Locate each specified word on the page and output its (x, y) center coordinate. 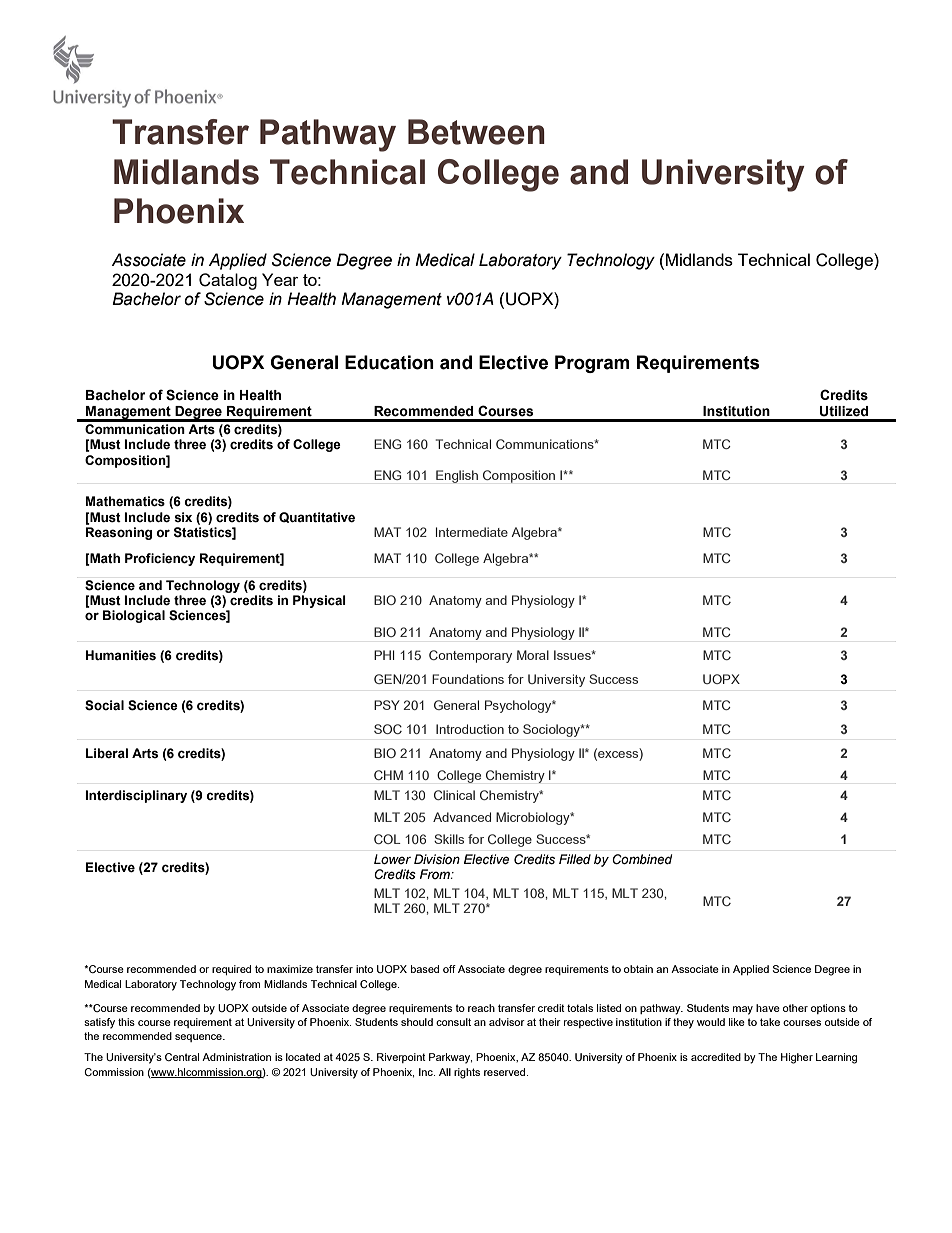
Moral (533, 655)
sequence (199, 1038)
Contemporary (470, 656)
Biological (134, 616)
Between (476, 132)
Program (592, 364)
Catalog (228, 281)
